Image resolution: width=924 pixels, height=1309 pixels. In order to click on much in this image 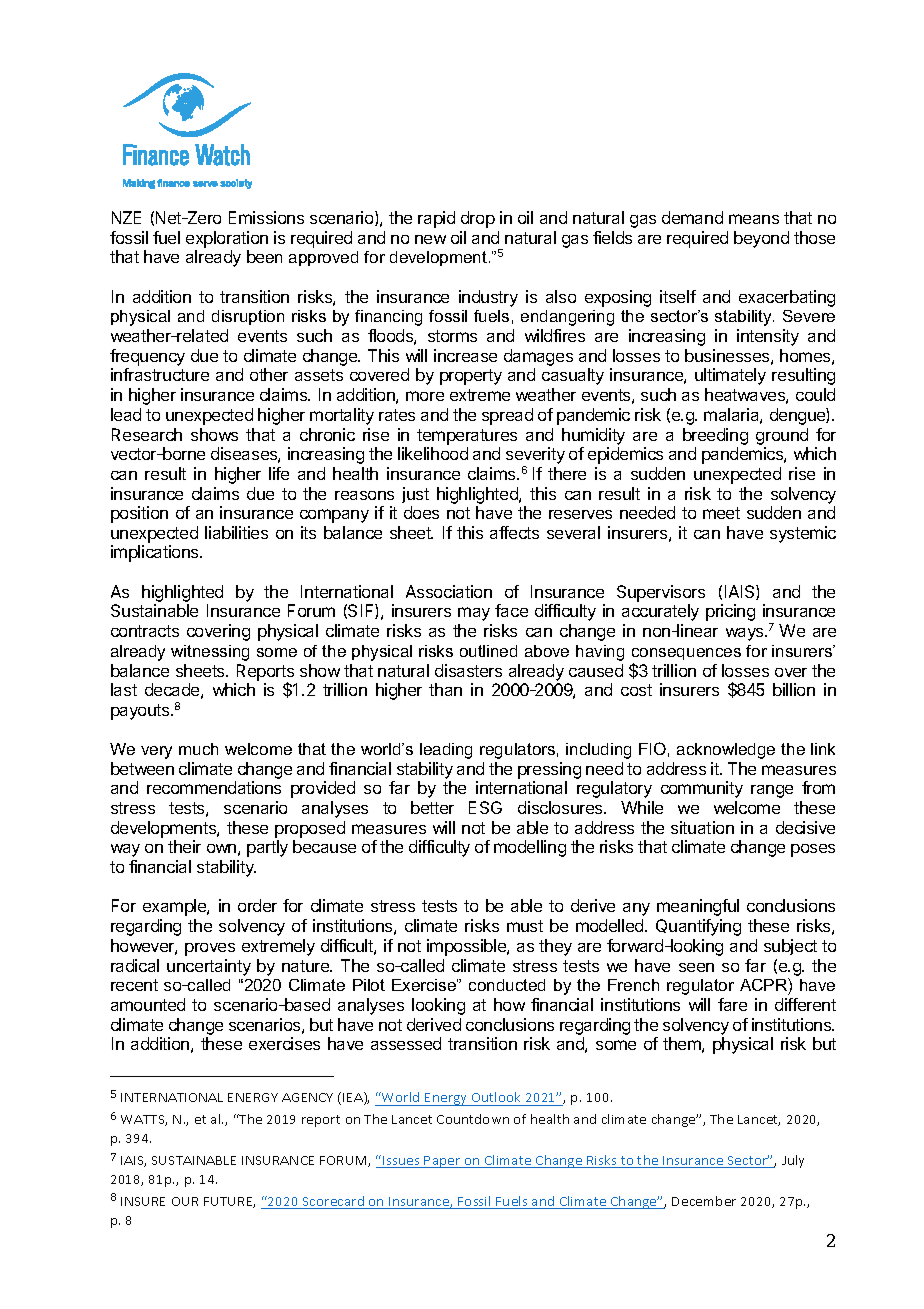, I will do `click(198, 749)`.
